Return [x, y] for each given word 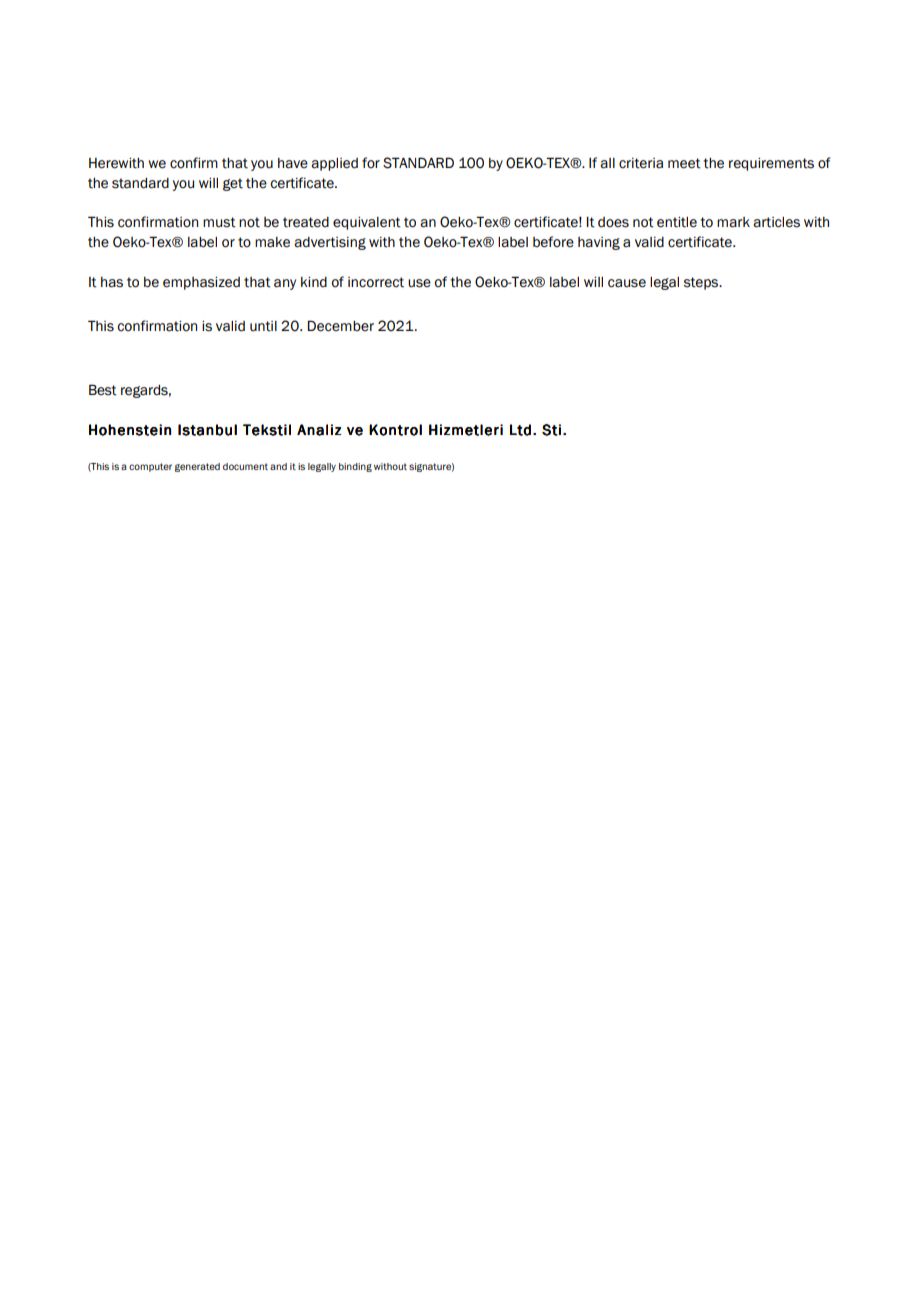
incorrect [376, 282]
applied [334, 164]
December [341, 326]
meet [684, 163]
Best [103, 390]
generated [197, 467]
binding [355, 467]
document [245, 466]
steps [702, 283]
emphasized [201, 283]
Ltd [520, 430]
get [233, 184]
